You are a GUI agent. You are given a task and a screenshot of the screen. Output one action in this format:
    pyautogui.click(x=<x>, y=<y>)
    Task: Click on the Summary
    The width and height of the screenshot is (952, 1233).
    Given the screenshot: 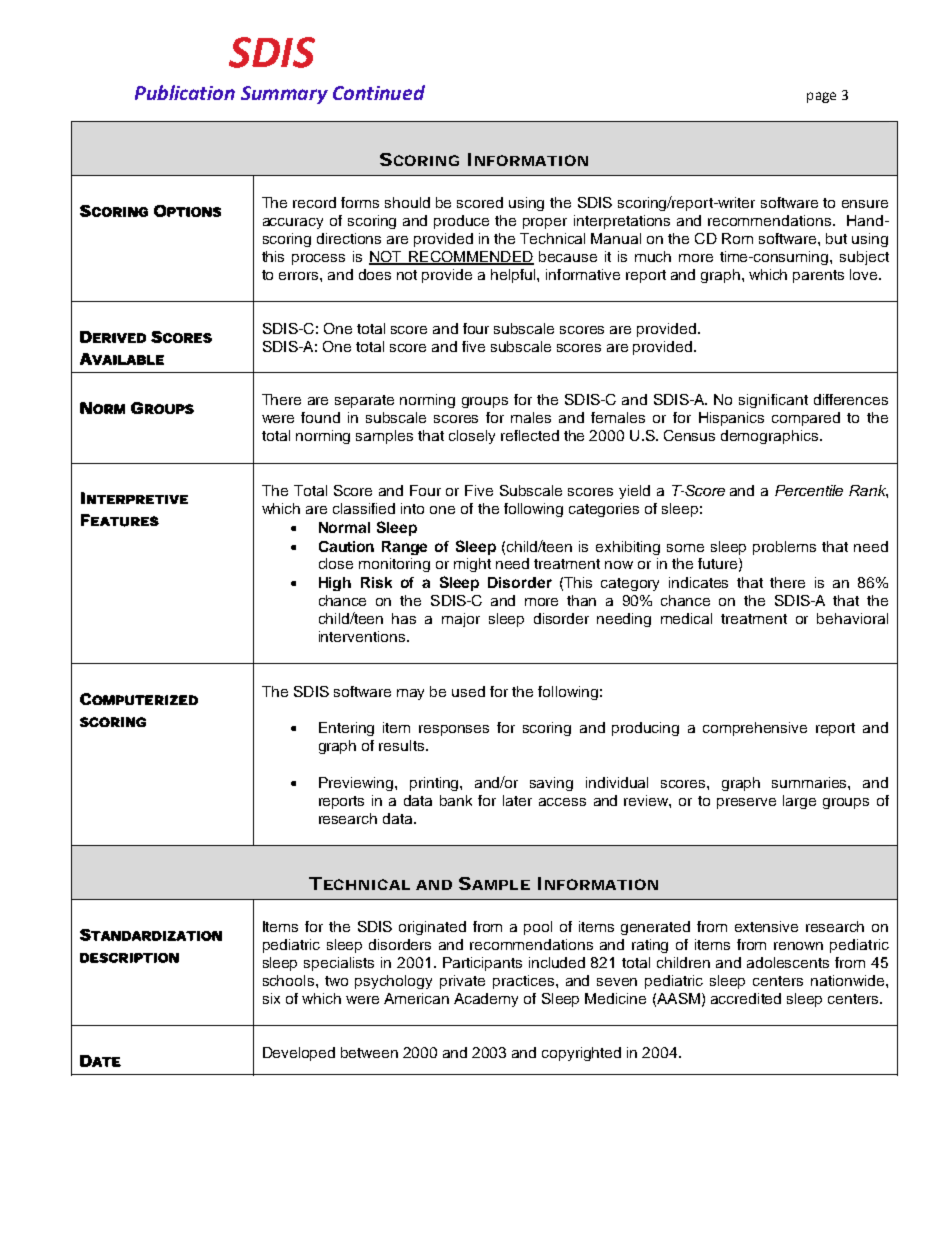 What is the action you would take?
    pyautogui.click(x=284, y=95)
